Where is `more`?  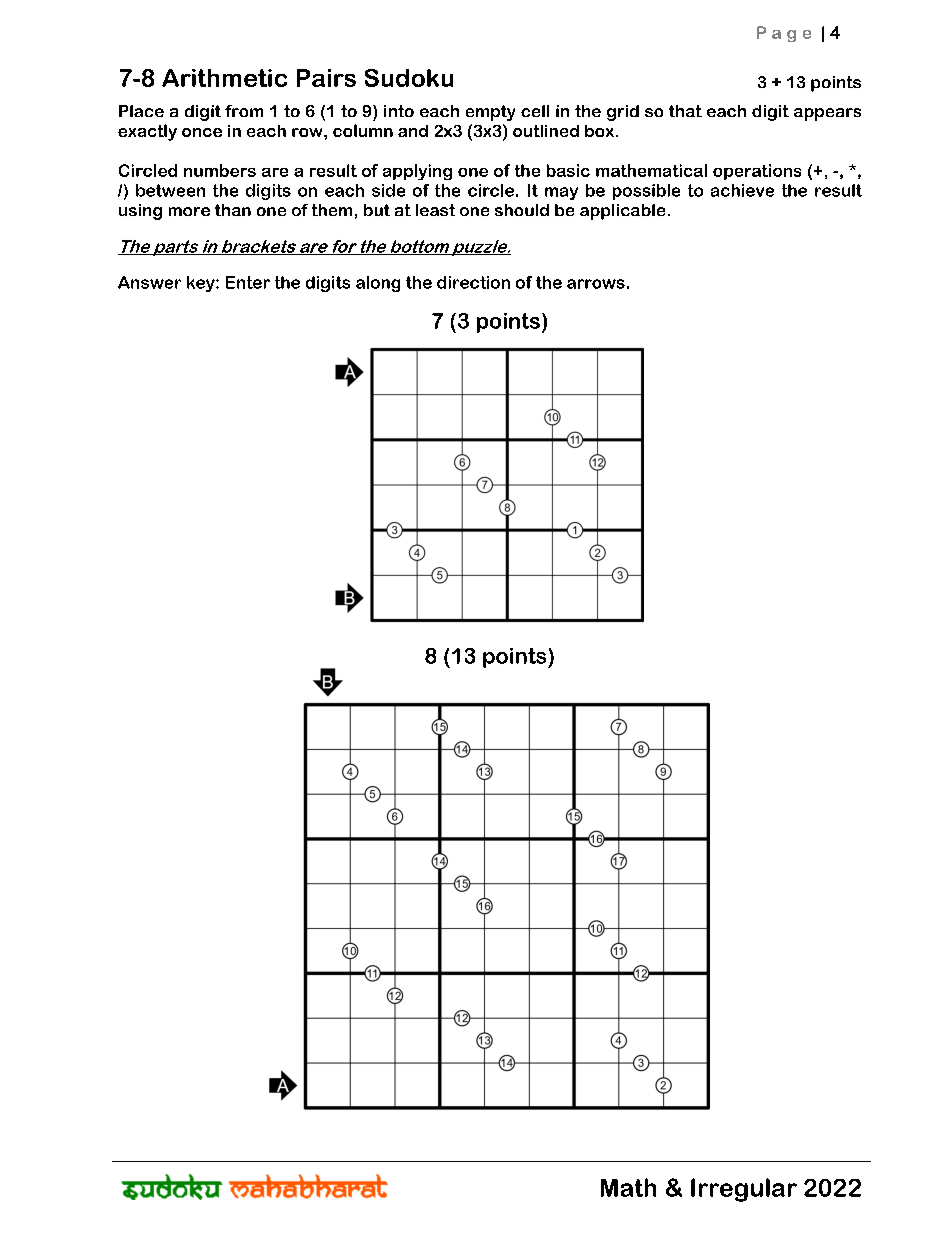 more is located at coordinates (189, 211).
